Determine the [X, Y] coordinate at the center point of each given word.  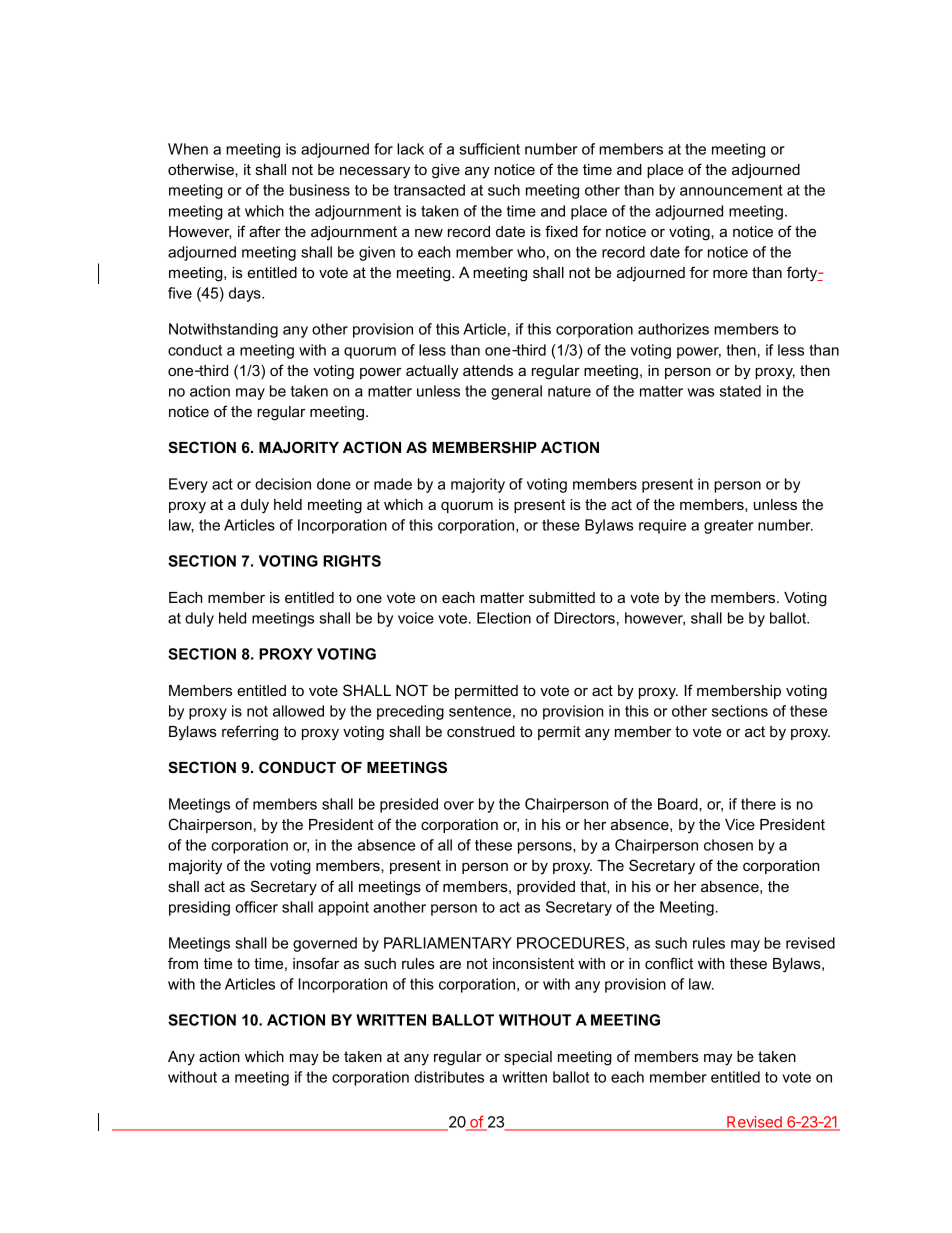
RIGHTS [352, 561]
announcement [731, 190]
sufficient [489, 149]
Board [679, 804]
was [701, 392]
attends [488, 370]
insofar [316, 963]
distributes [449, 1077]
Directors [584, 618]
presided [409, 805]
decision [283, 484]
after [265, 231]
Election [504, 618]
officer [256, 907]
